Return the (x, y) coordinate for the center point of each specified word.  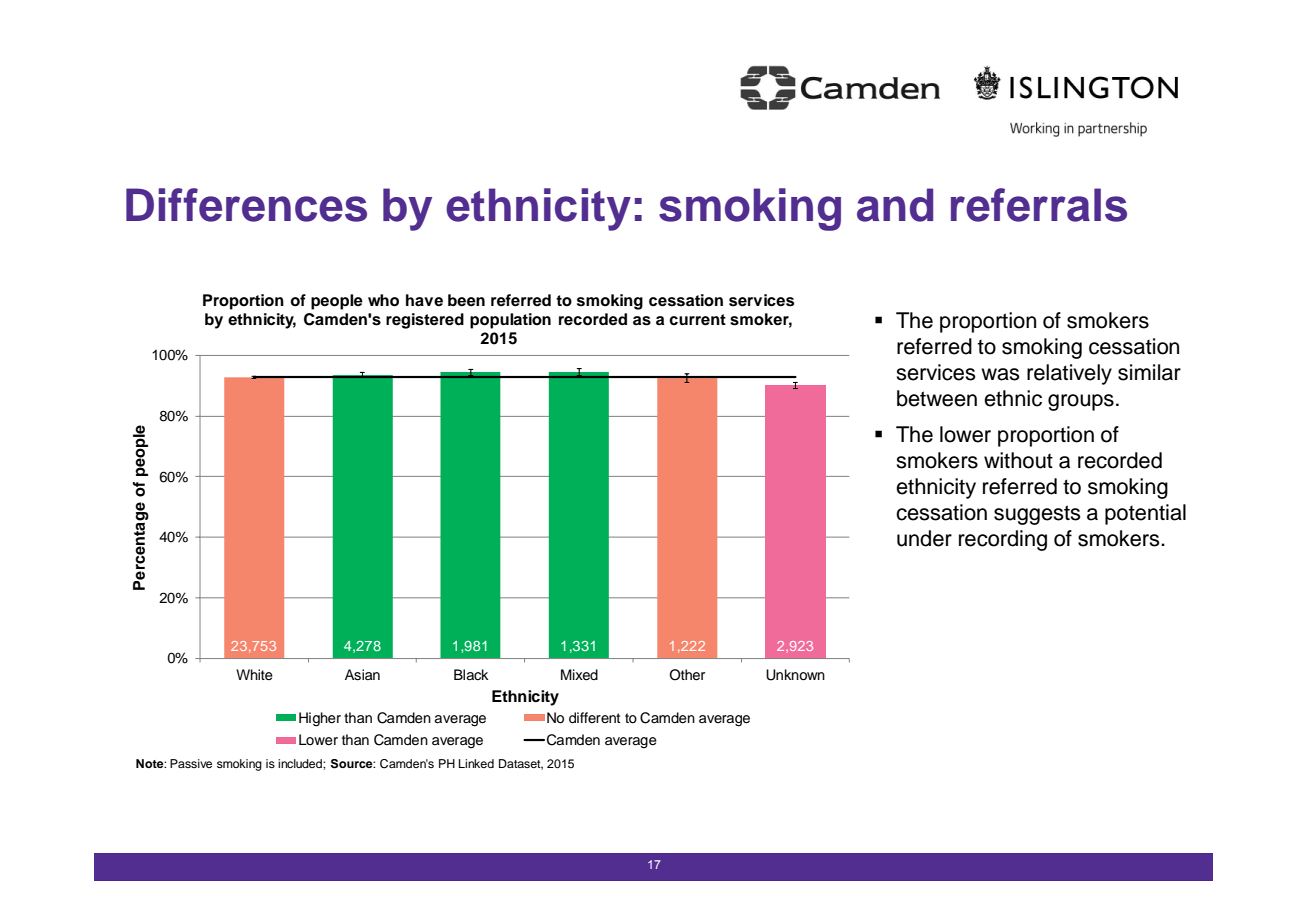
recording (1003, 540)
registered (425, 321)
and (895, 205)
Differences (246, 205)
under (924, 538)
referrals (1039, 205)
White (254, 675)
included (301, 763)
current (697, 320)
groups (1081, 402)
